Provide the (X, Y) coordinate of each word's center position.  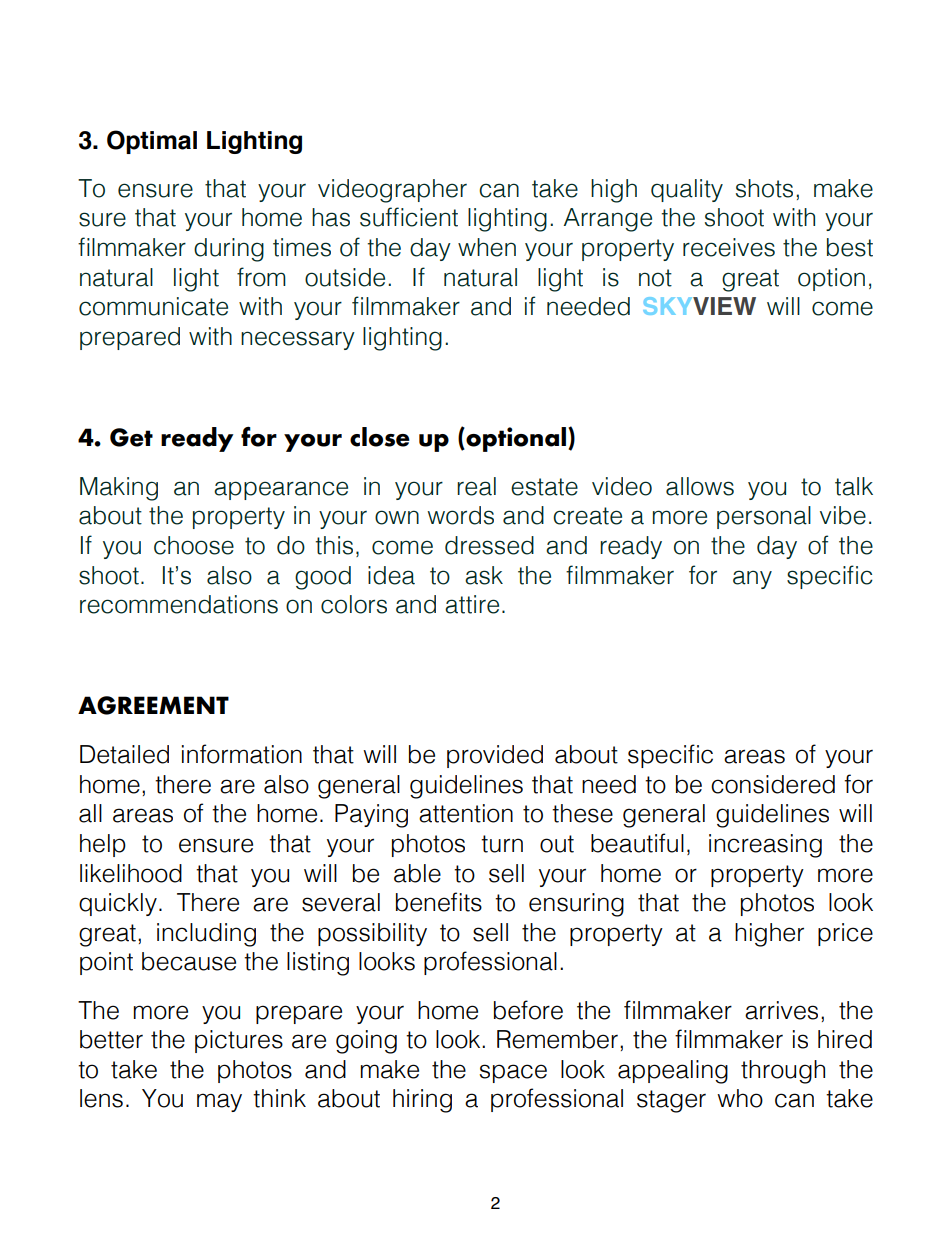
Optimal (152, 142)
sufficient (409, 217)
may (219, 1102)
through (783, 1072)
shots (764, 188)
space (513, 1073)
